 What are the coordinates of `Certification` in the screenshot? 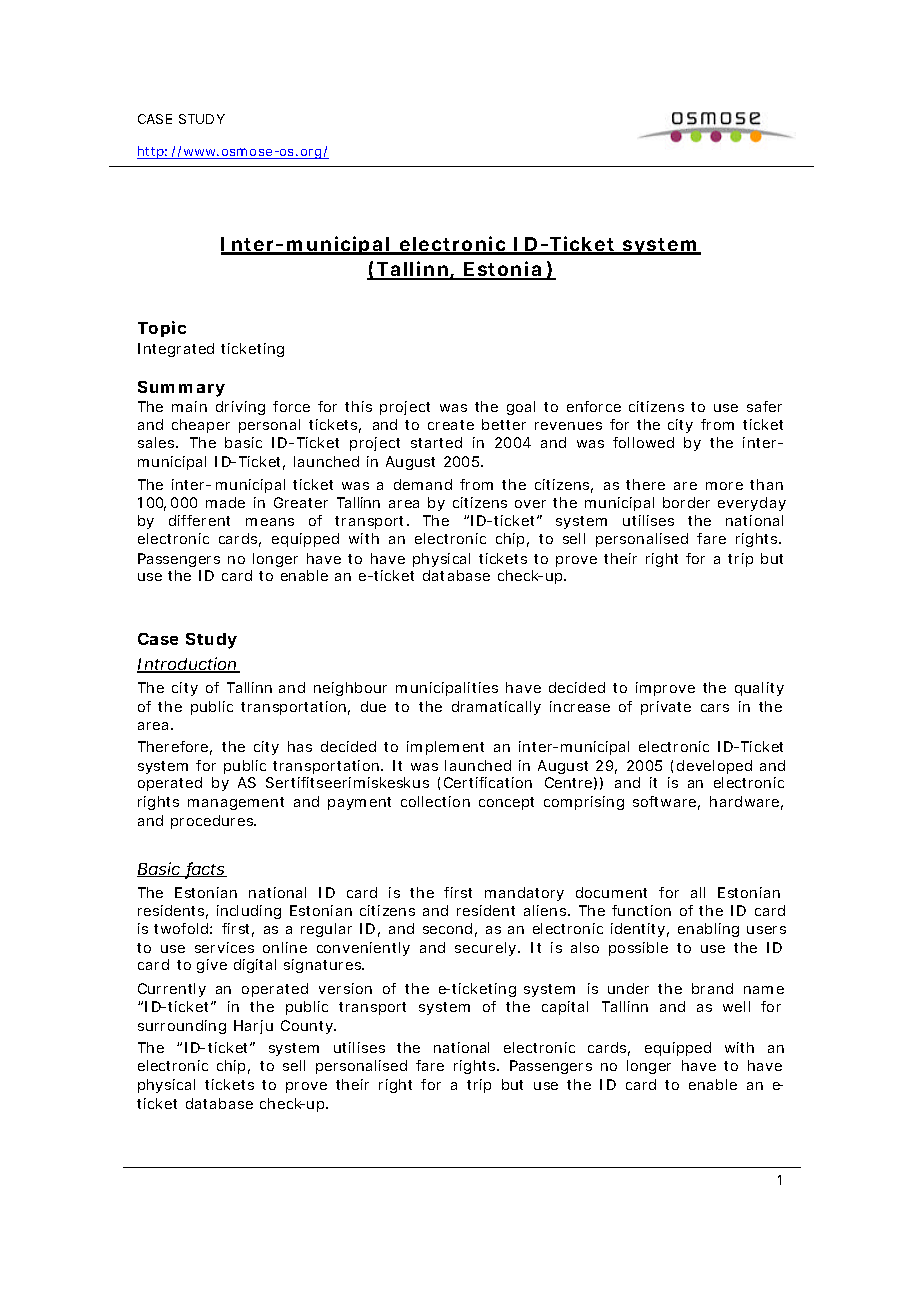 It's located at (488, 782).
